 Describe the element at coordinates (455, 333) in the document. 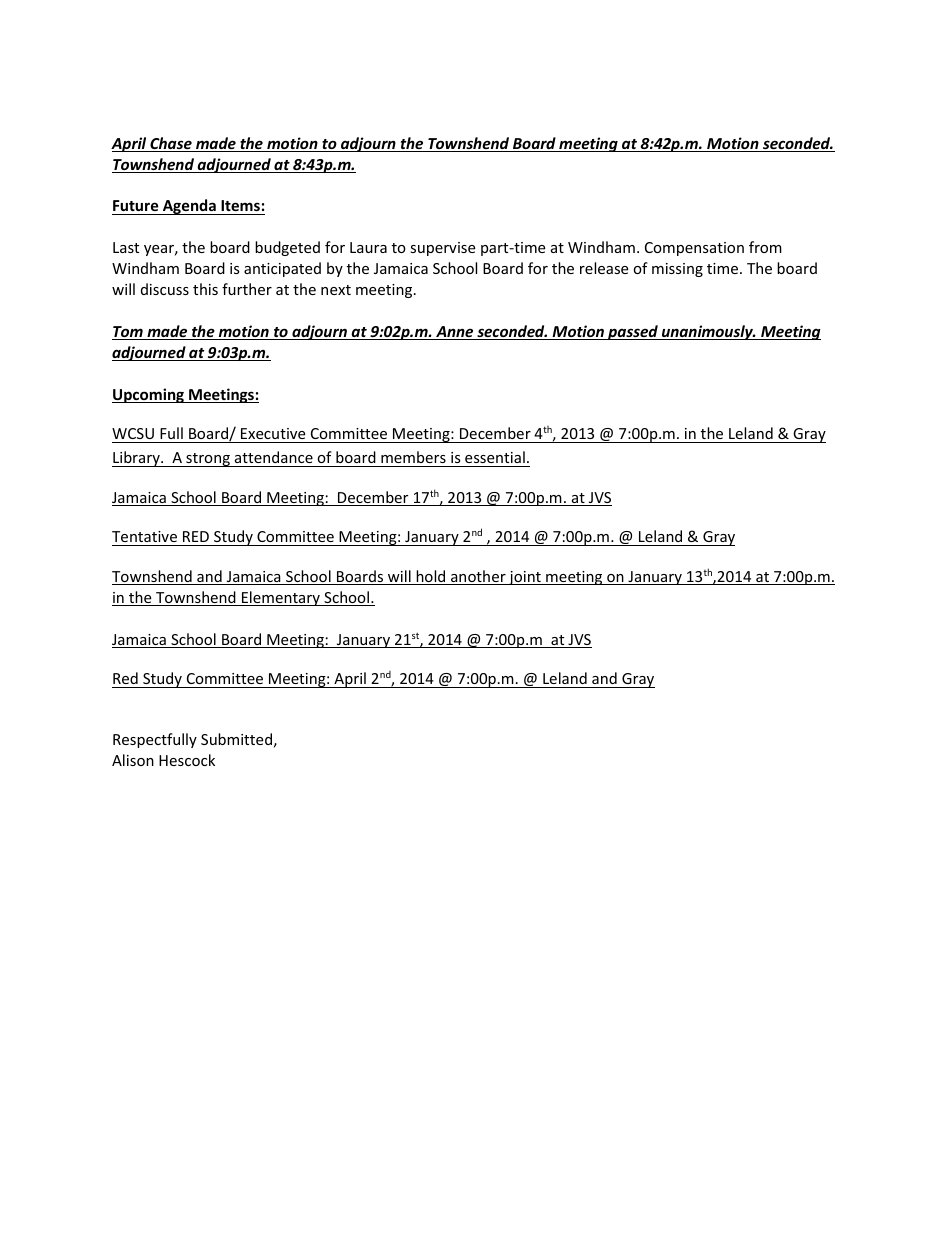

I see `Anne` at that location.
